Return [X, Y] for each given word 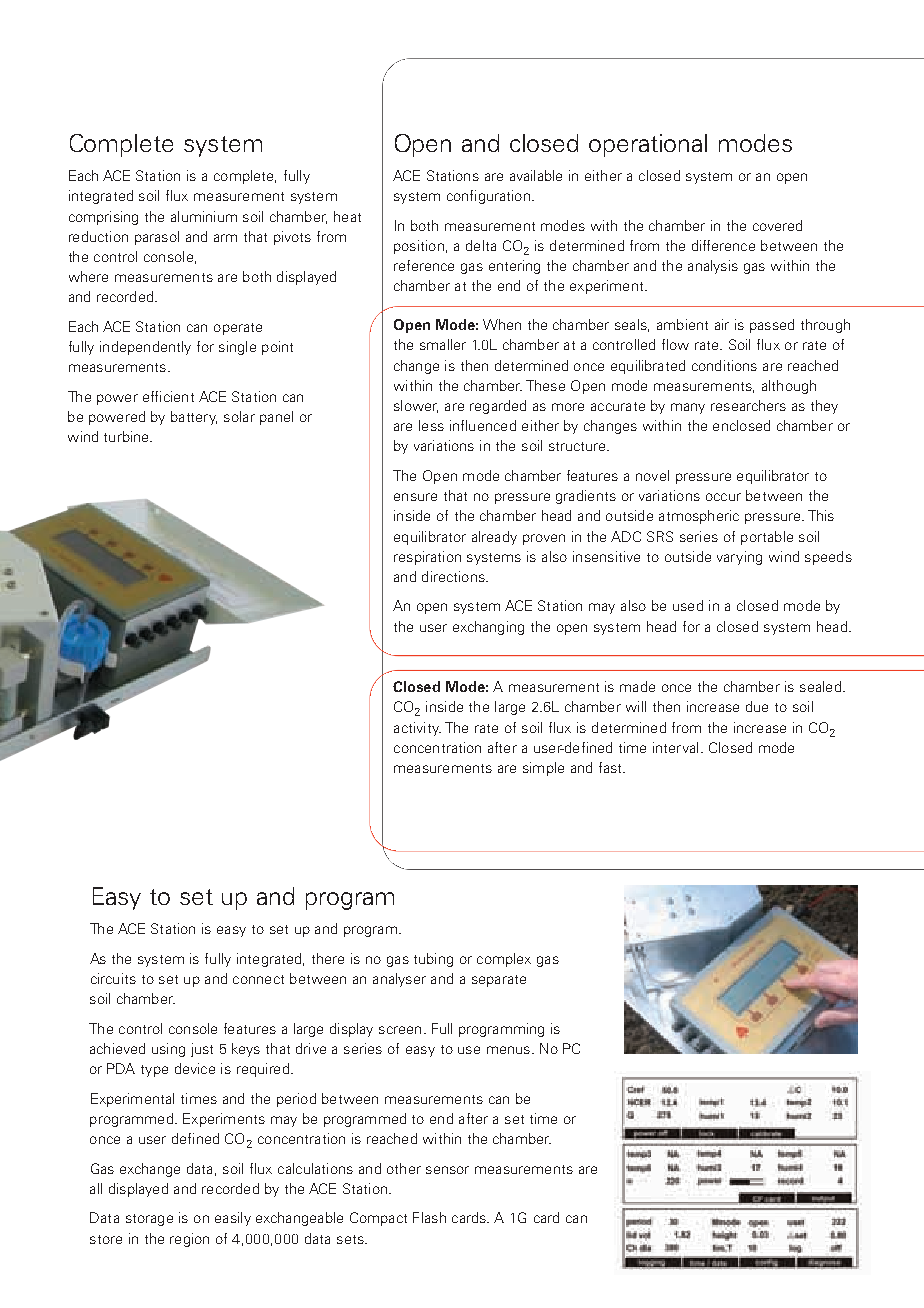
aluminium [204, 216]
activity [417, 729]
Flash [429, 1217]
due [757, 706]
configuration [488, 197]
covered [777, 225]
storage [149, 1220]
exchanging [488, 628]
